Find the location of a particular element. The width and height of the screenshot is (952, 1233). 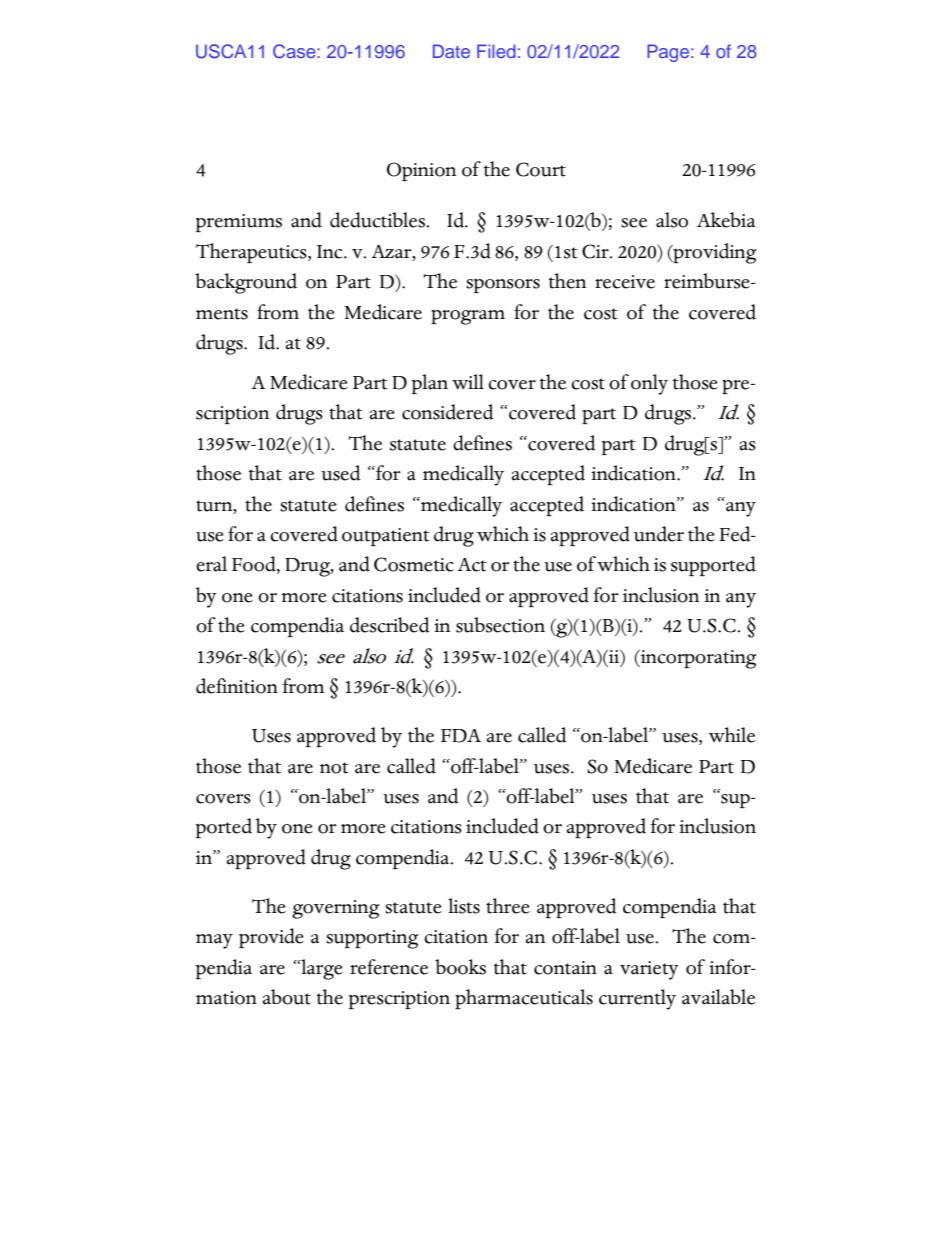

background is located at coordinates (246, 283).
